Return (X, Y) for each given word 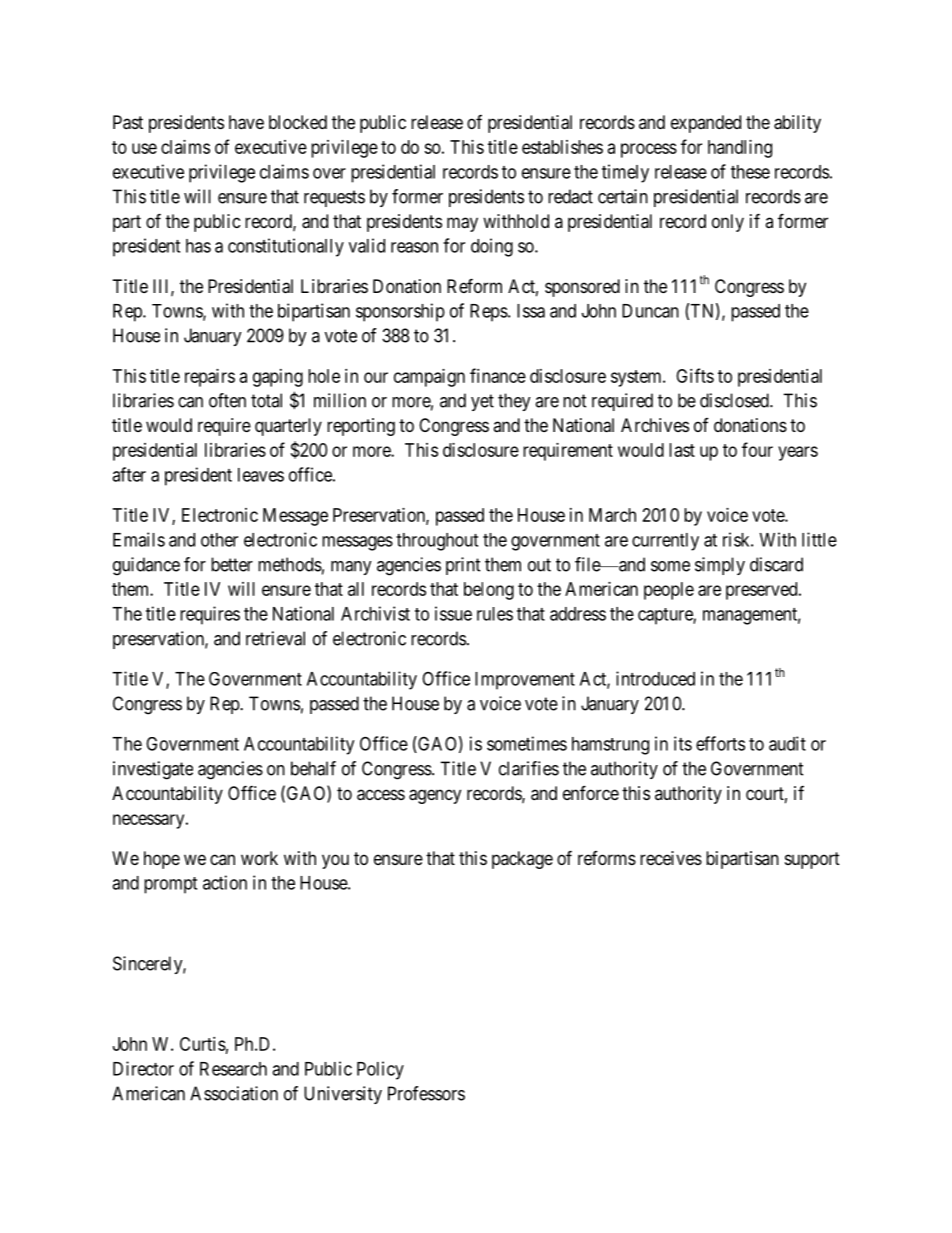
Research (233, 1069)
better (232, 564)
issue (453, 613)
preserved (763, 591)
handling (740, 149)
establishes (562, 147)
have (246, 122)
